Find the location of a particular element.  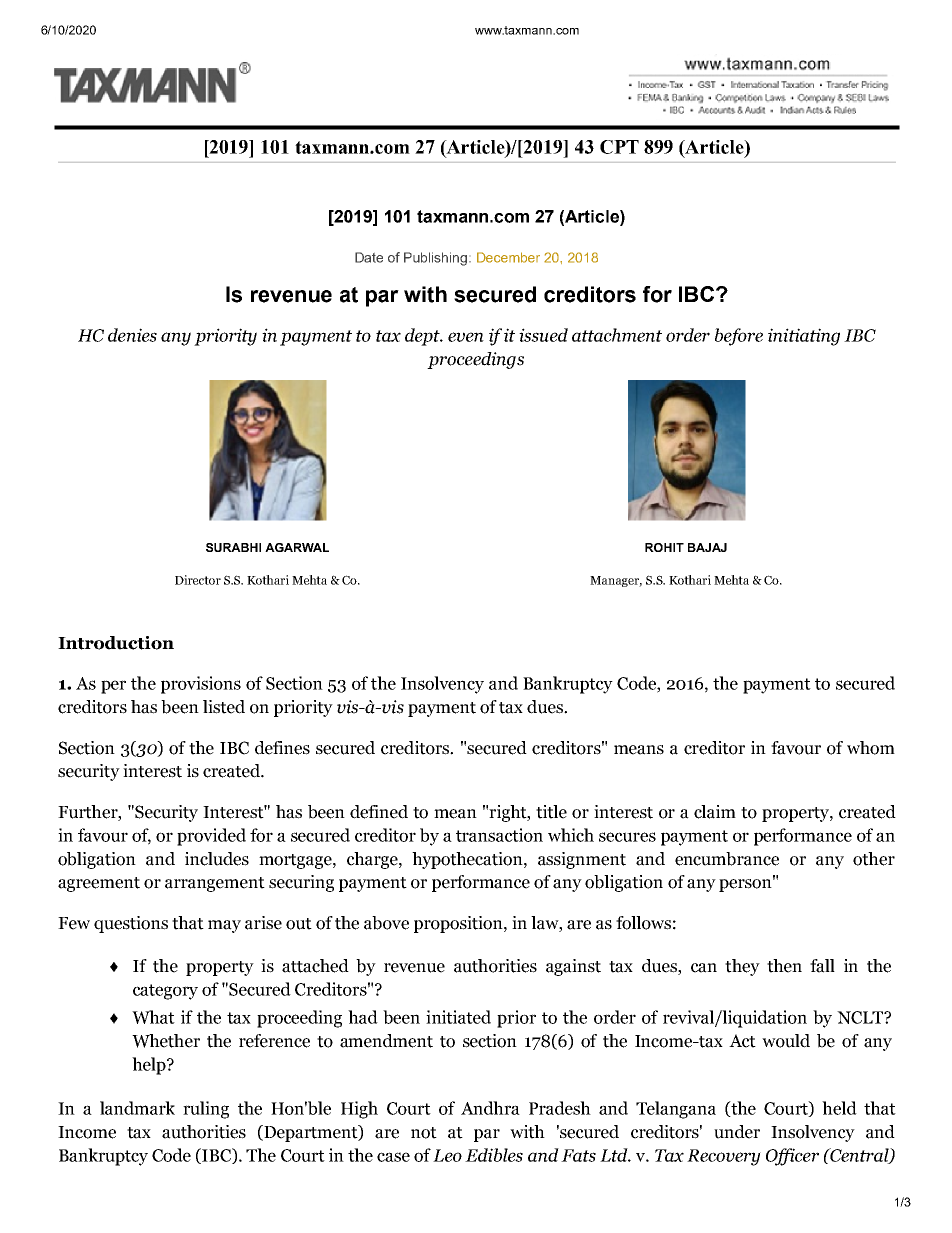

Date is located at coordinates (369, 257).
